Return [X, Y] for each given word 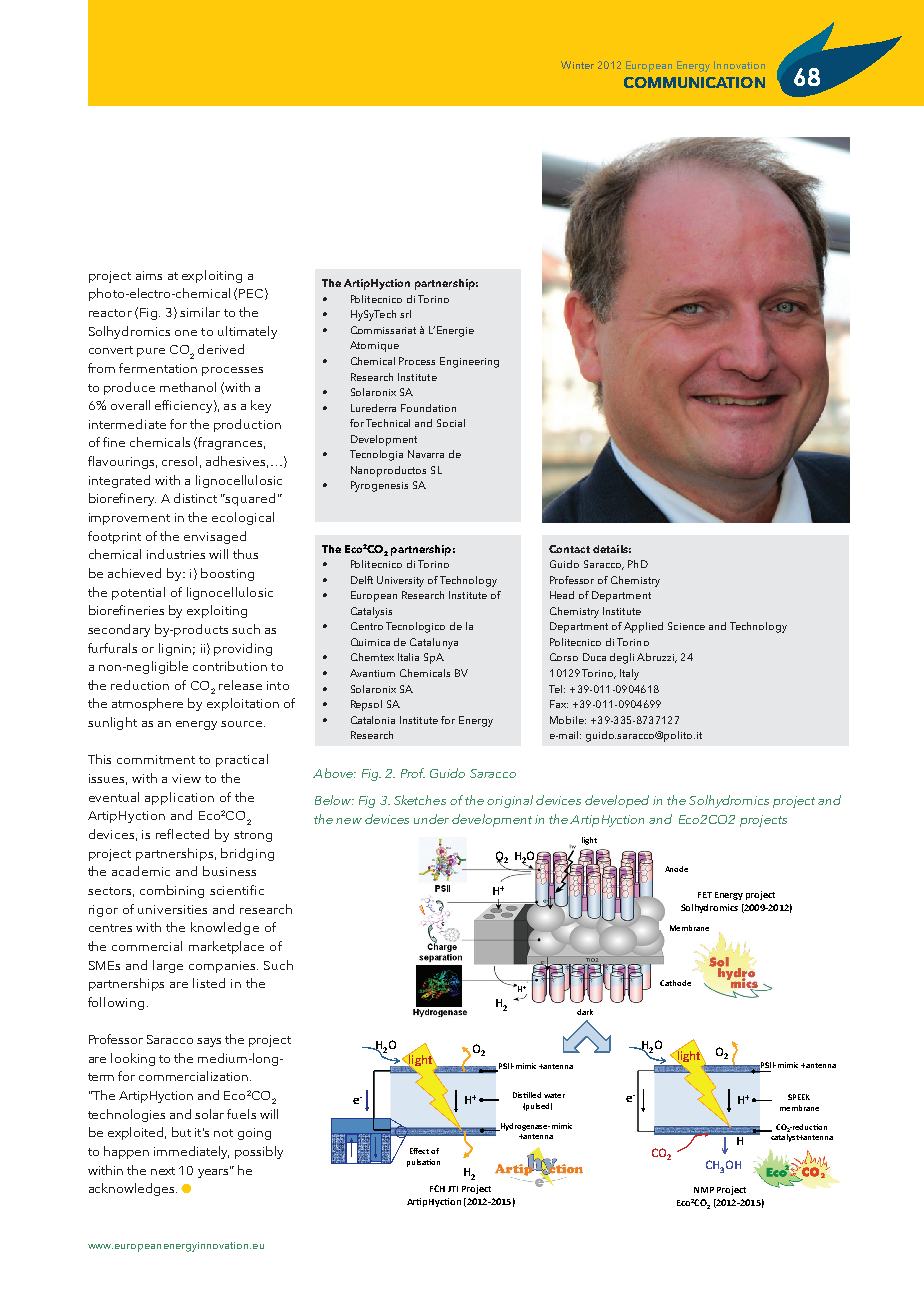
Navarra [426, 454]
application [179, 798]
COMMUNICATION [694, 82]
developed [617, 801]
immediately [191, 1152]
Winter [577, 65]
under [431, 819]
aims [149, 275]
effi [163, 405]
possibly [259, 1152]
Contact [569, 549]
